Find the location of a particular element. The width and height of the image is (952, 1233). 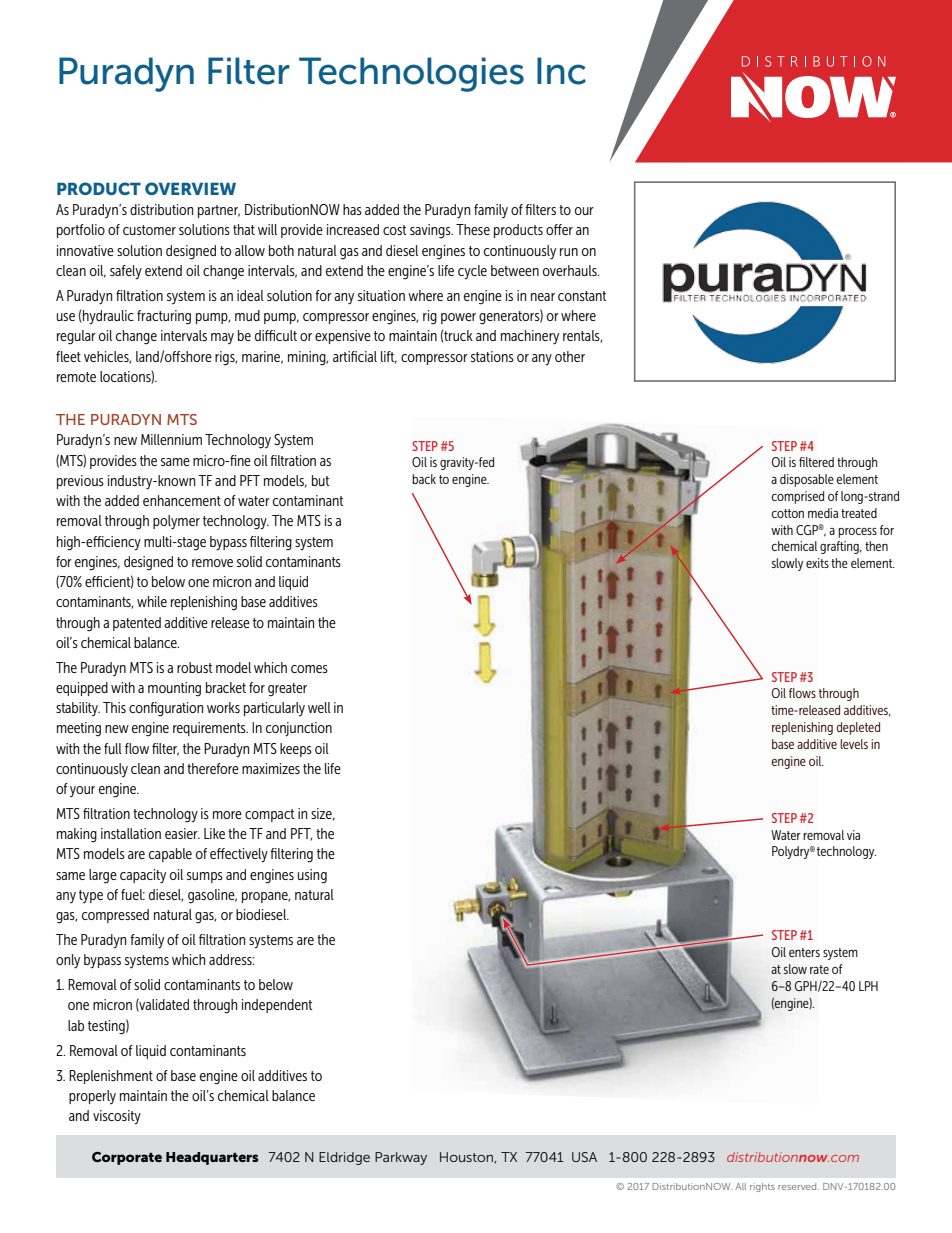

comes is located at coordinates (309, 669).
